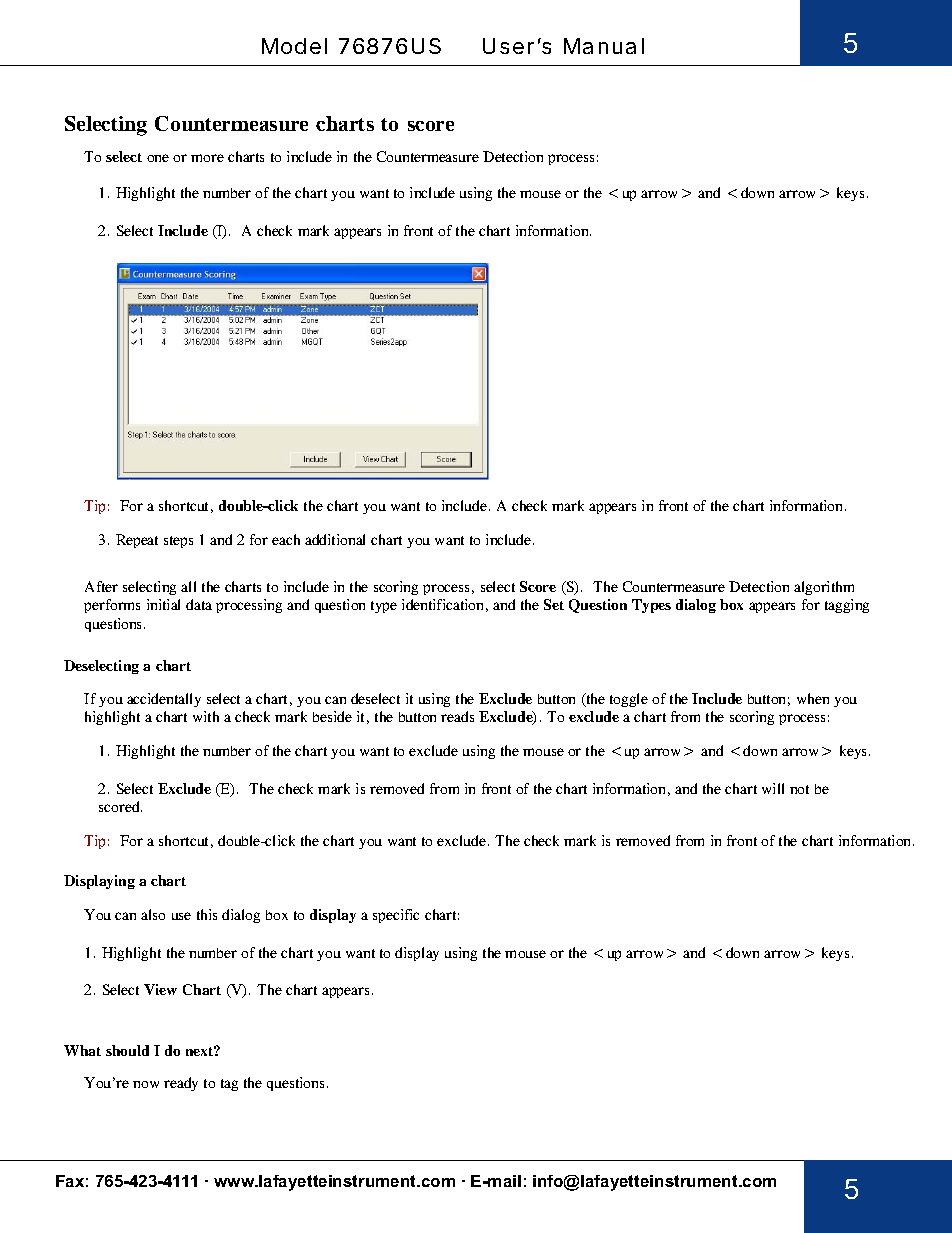 This document has height=1233, width=952. Describe the element at coordinates (153, 914) in the document. I see `also` at that location.
